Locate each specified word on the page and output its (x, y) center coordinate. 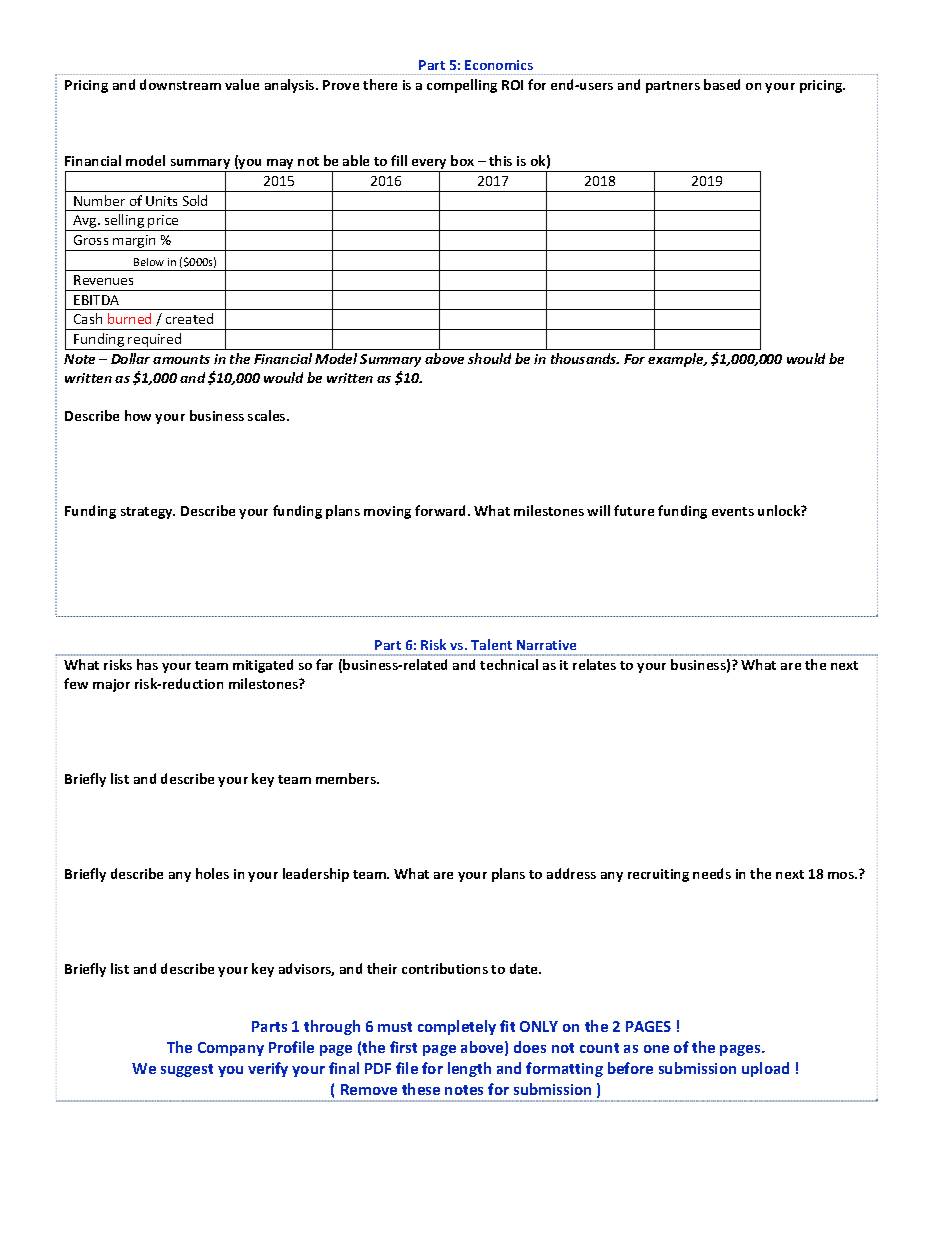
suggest (187, 1070)
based (722, 84)
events (733, 511)
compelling (462, 86)
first (403, 1047)
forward (442, 510)
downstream (180, 84)
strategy (148, 513)
